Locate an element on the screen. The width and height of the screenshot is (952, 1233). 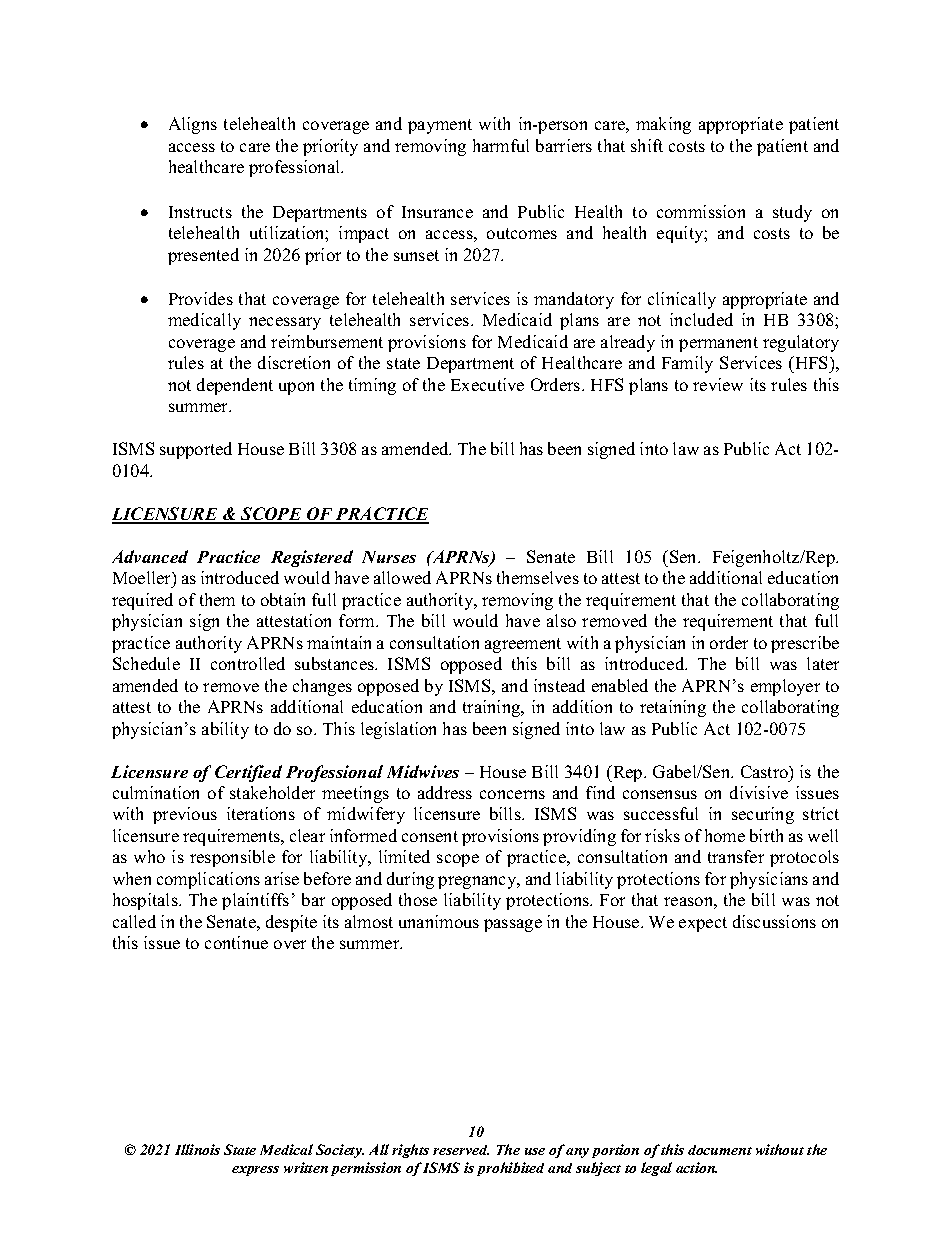
harmful is located at coordinates (501, 145).
